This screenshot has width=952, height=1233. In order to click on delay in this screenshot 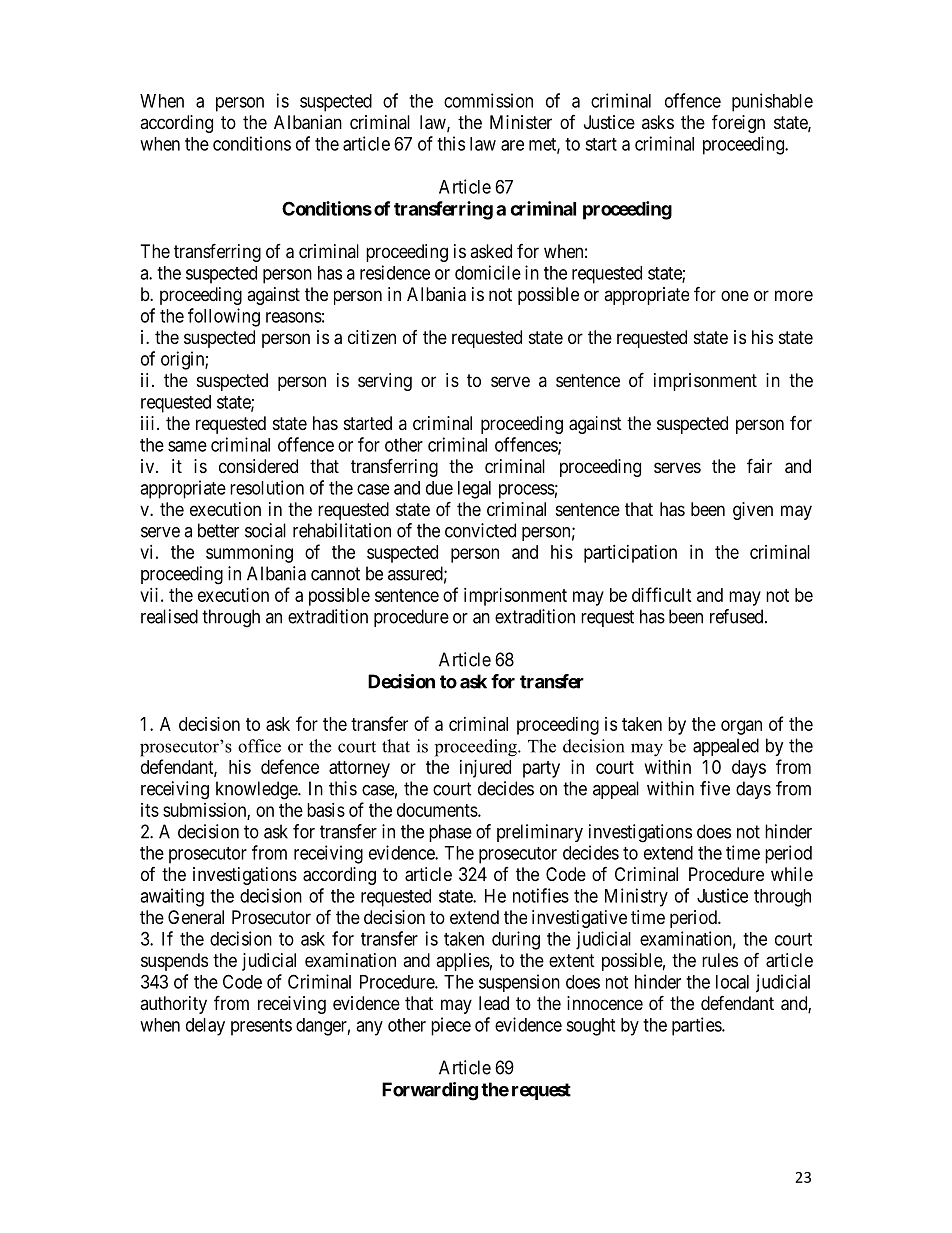, I will do `click(205, 1027)`.
